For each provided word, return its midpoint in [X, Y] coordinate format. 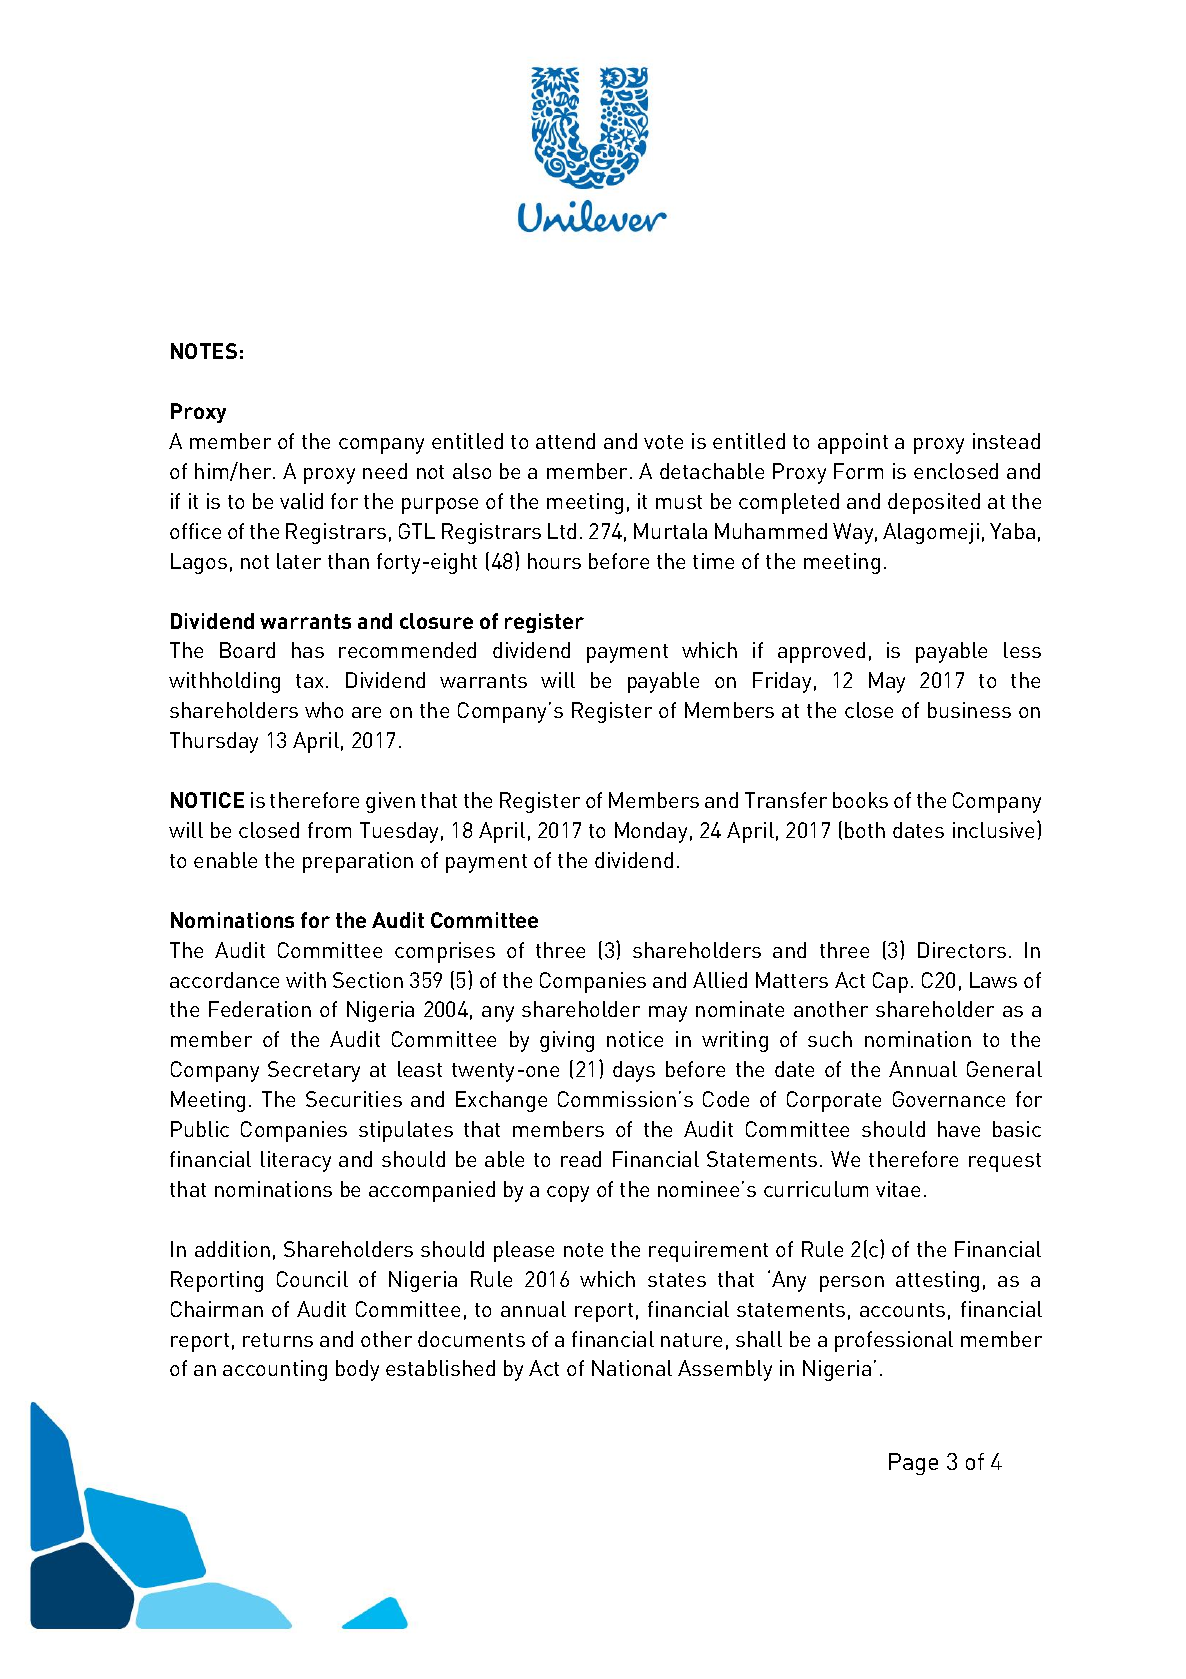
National [632, 1368]
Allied [720, 980]
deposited [934, 503]
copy [568, 1194]
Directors [962, 950]
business [969, 710]
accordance [224, 980]
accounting [275, 1370]
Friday [782, 682]
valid [301, 501]
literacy [296, 1161]
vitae [898, 1189]
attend [565, 441]
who [324, 710]
